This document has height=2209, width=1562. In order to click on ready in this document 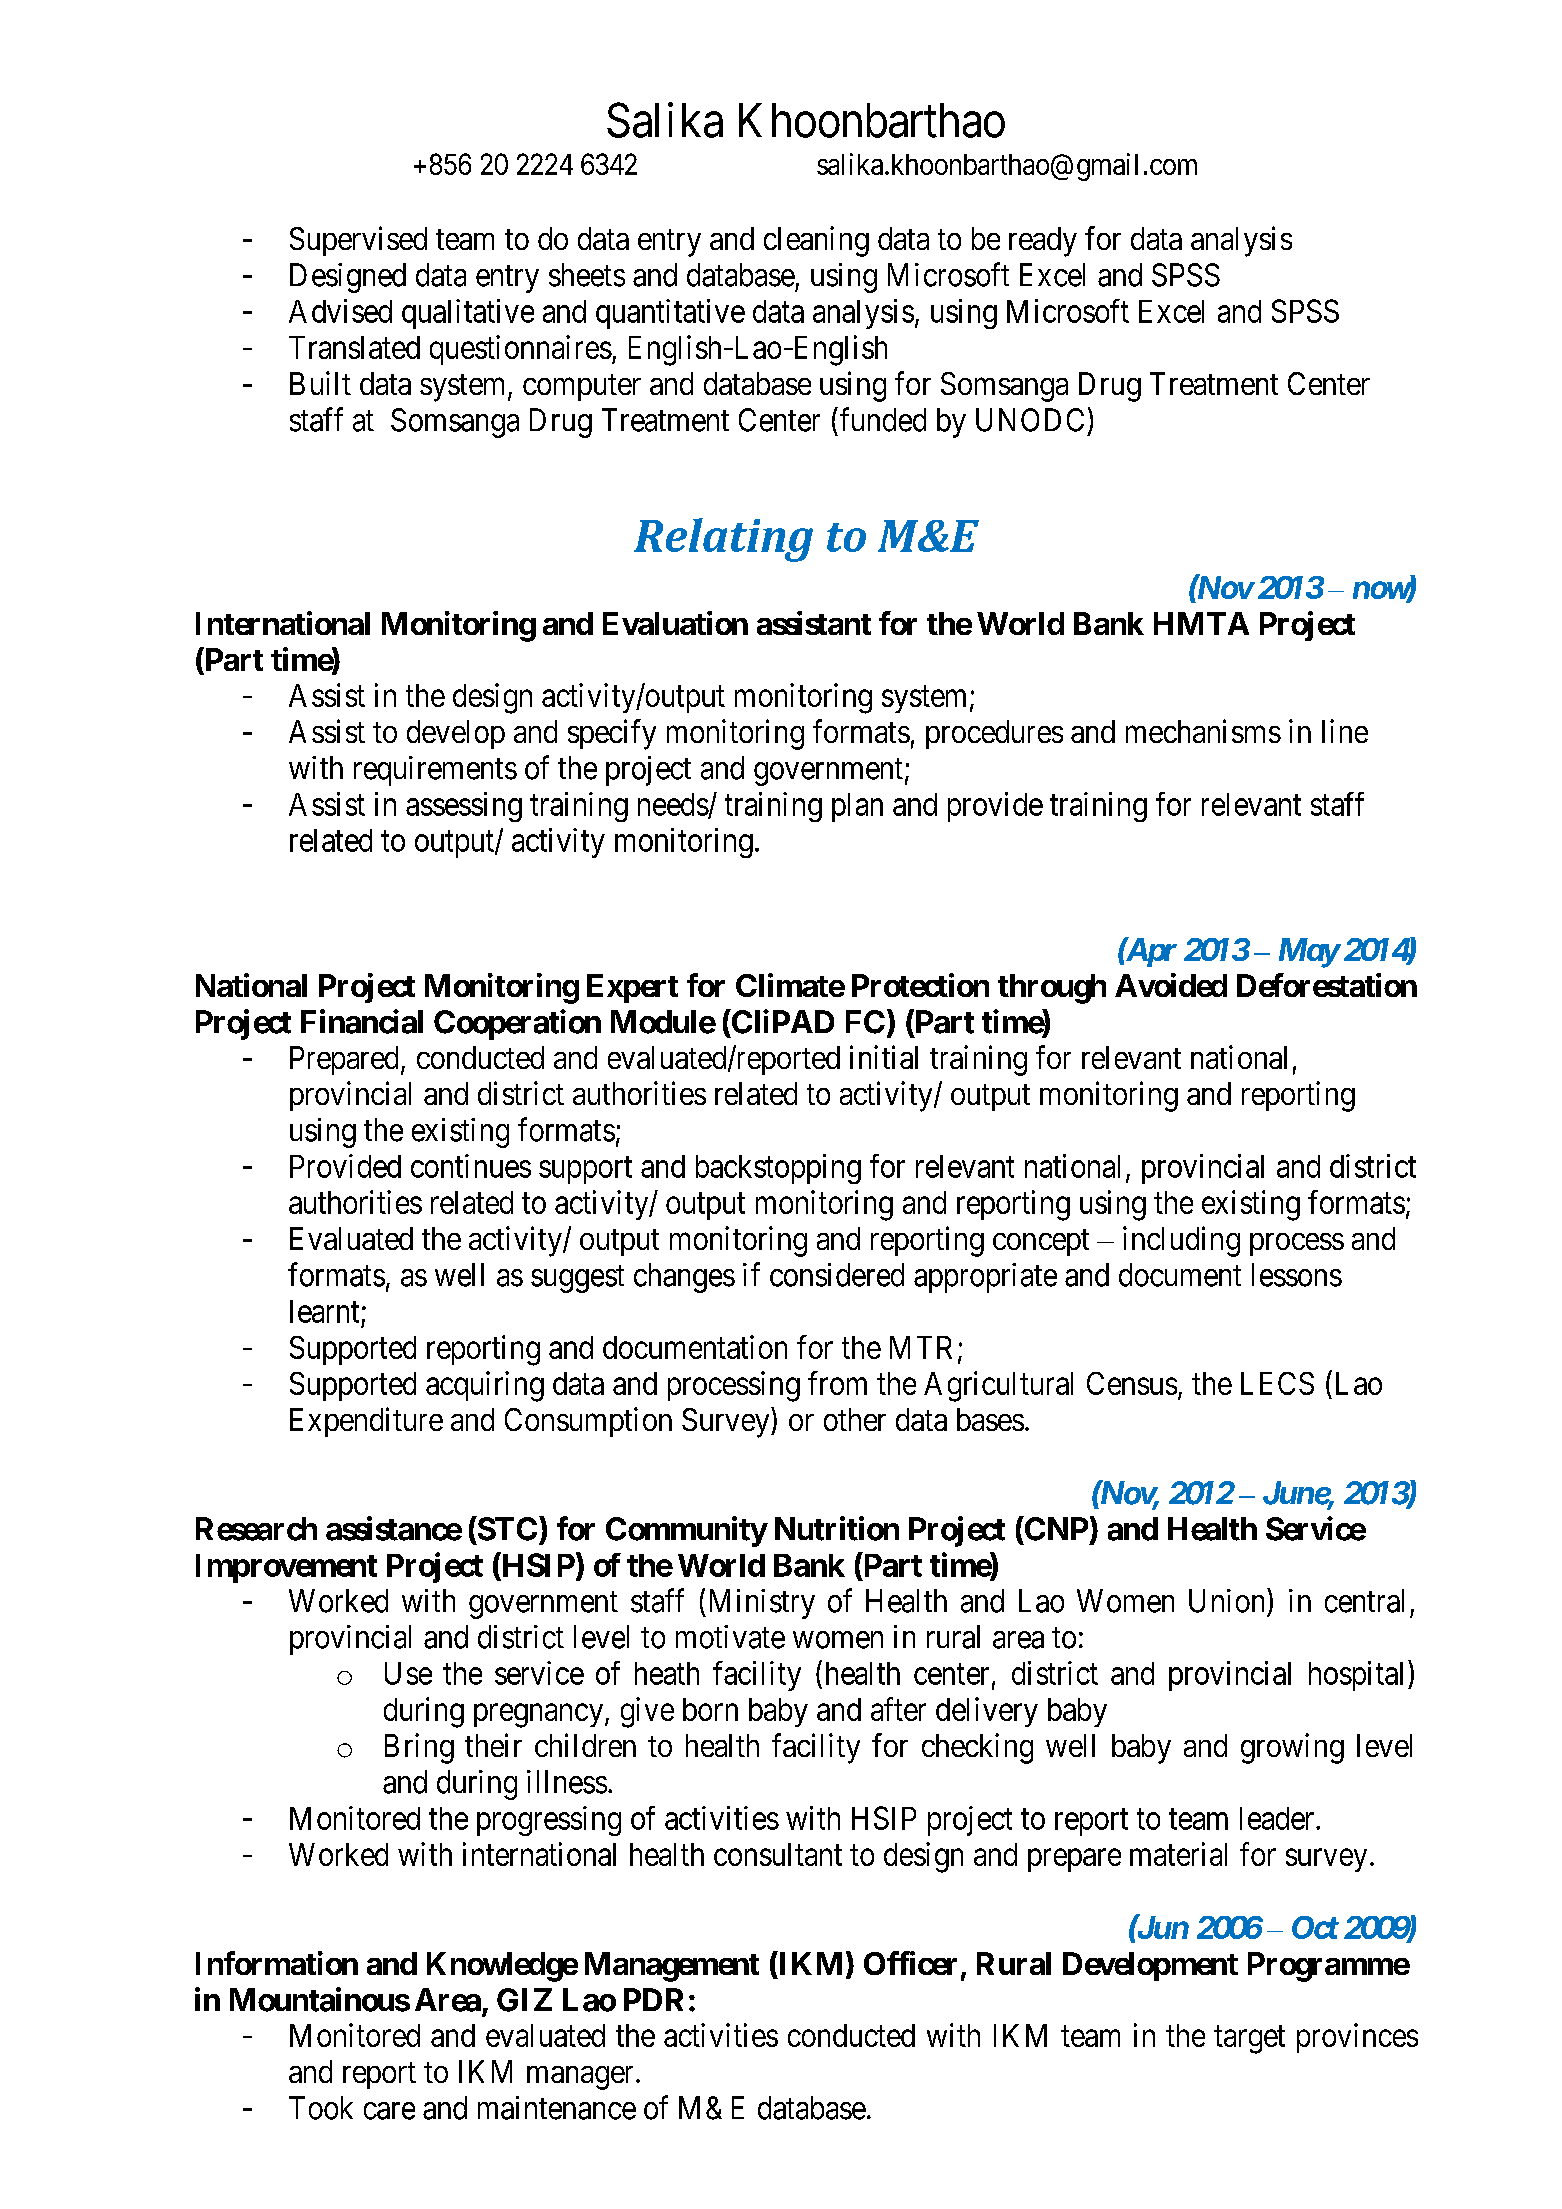, I will do `click(1043, 242)`.
